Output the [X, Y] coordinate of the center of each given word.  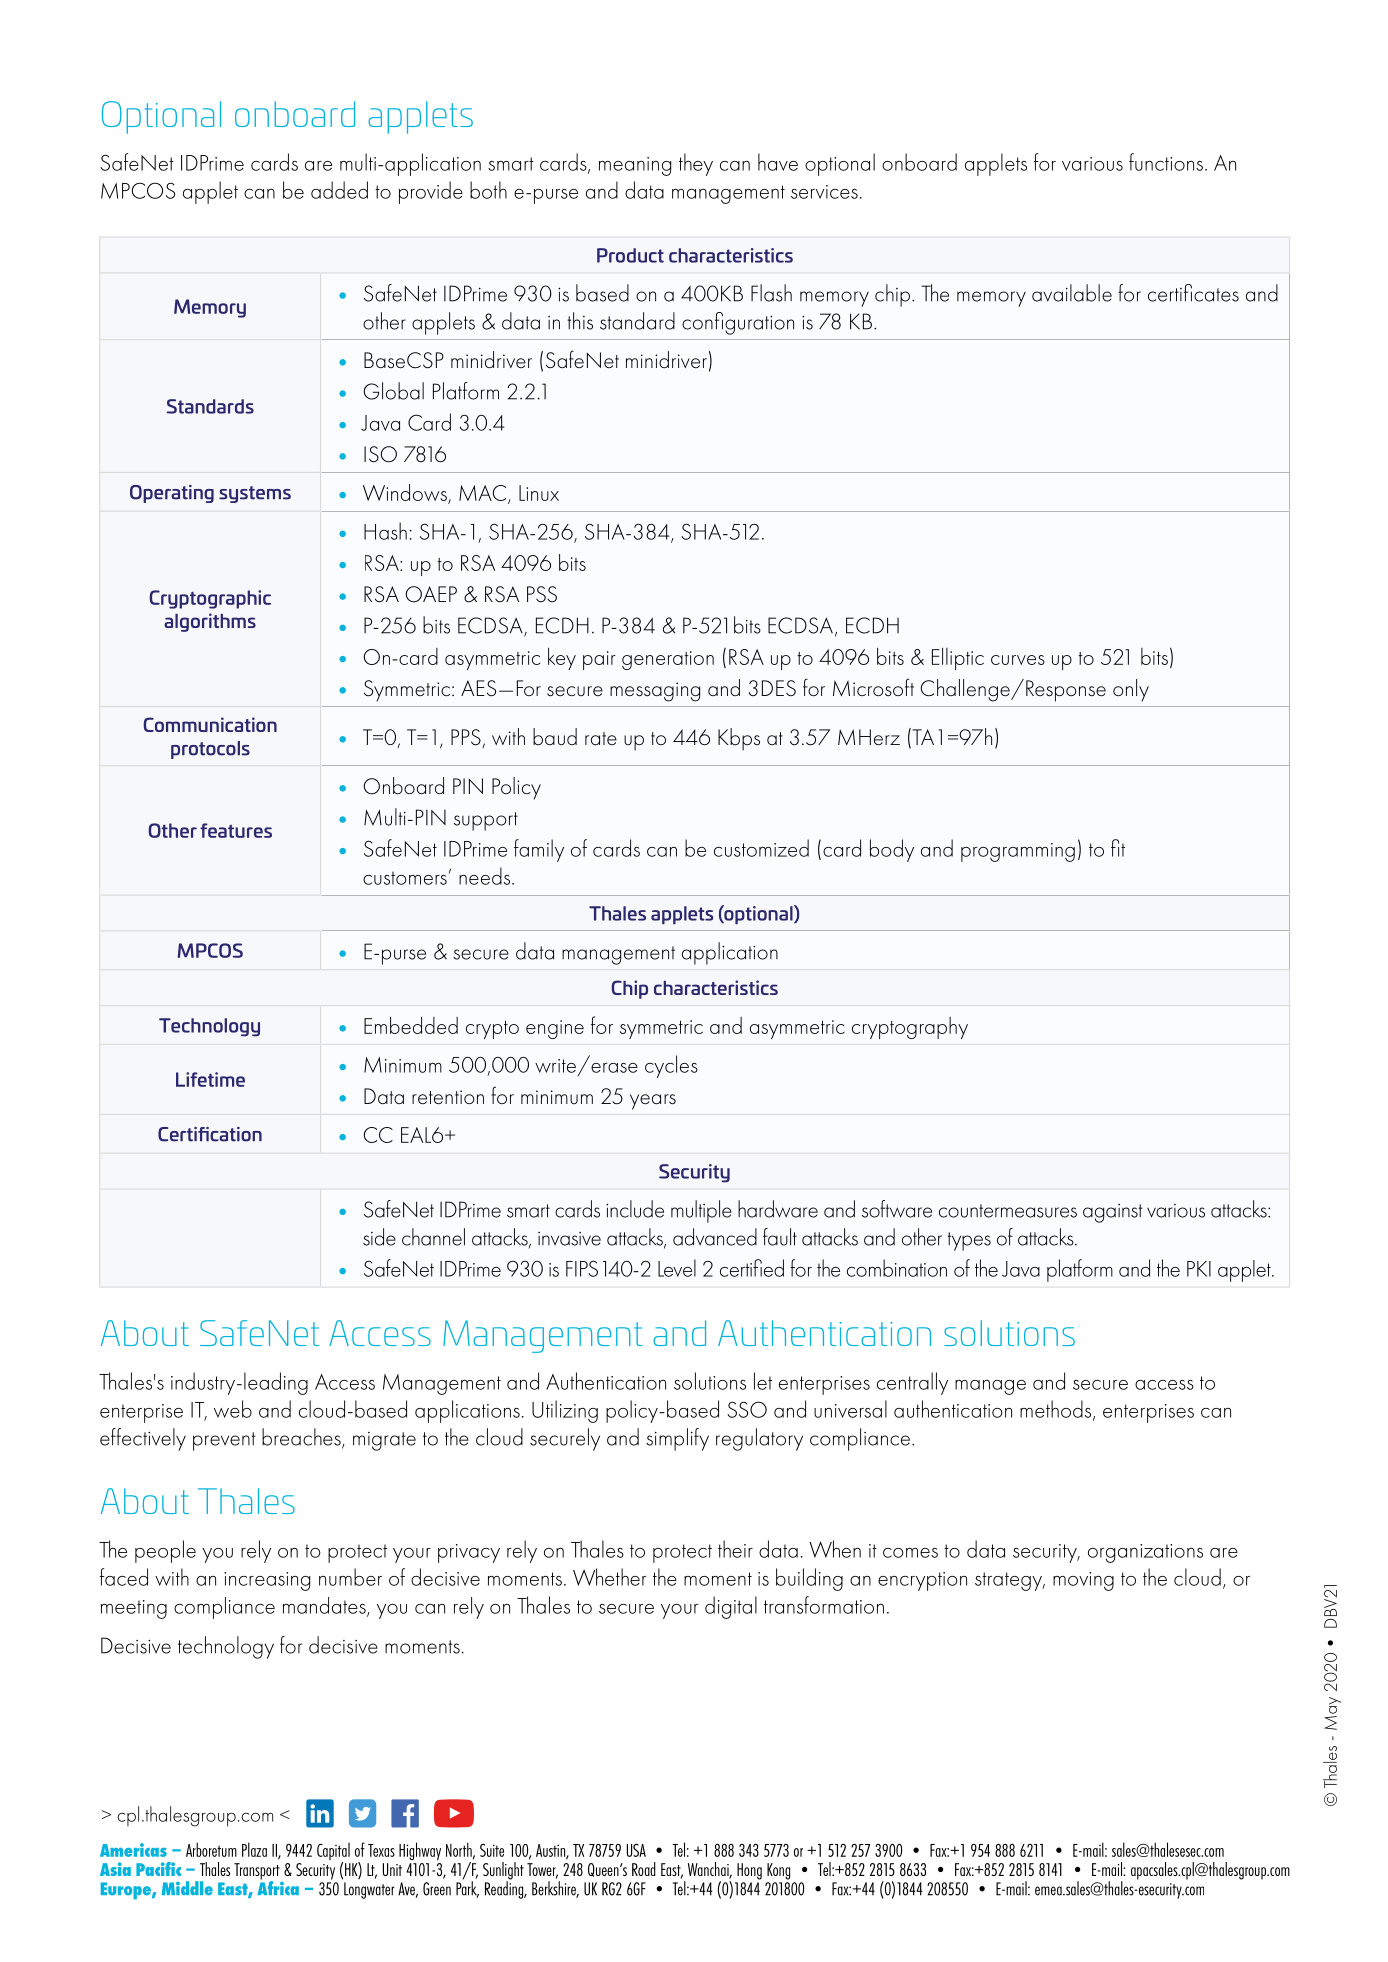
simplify [677, 1439]
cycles [671, 1066]
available [1072, 293]
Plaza [254, 1849]
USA [636, 1850]
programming [1018, 852]
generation [668, 660]
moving [1083, 1581]
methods [1057, 1410]
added [339, 190]
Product [630, 255]
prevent [224, 1441]
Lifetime [210, 1079]
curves [1018, 660]
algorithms [210, 622]
